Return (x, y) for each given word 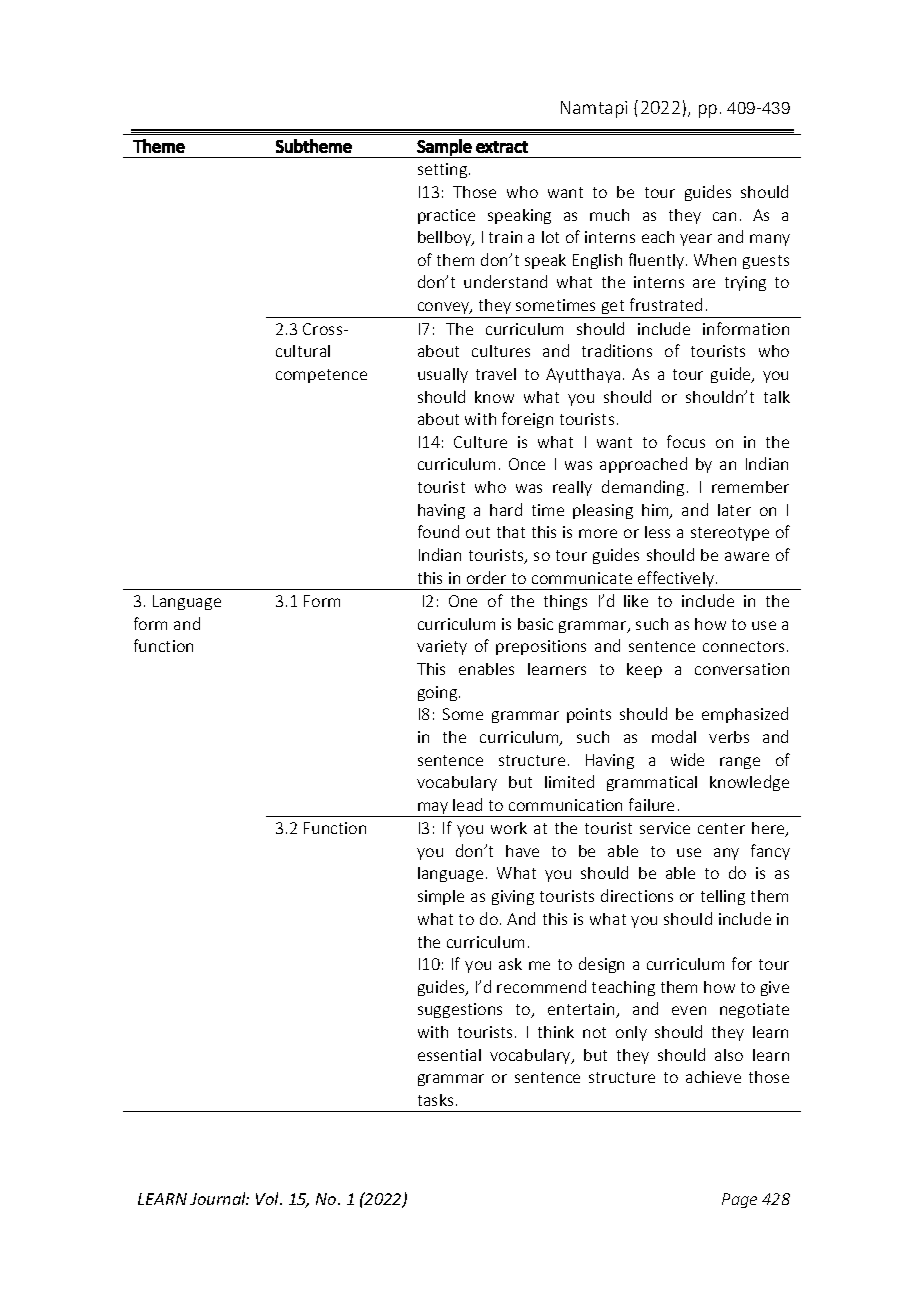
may (433, 809)
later (734, 510)
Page (739, 1200)
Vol (269, 1198)
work (509, 828)
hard (506, 509)
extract (502, 147)
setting (444, 170)
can (724, 216)
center (721, 828)
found (438, 531)
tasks (435, 1100)
